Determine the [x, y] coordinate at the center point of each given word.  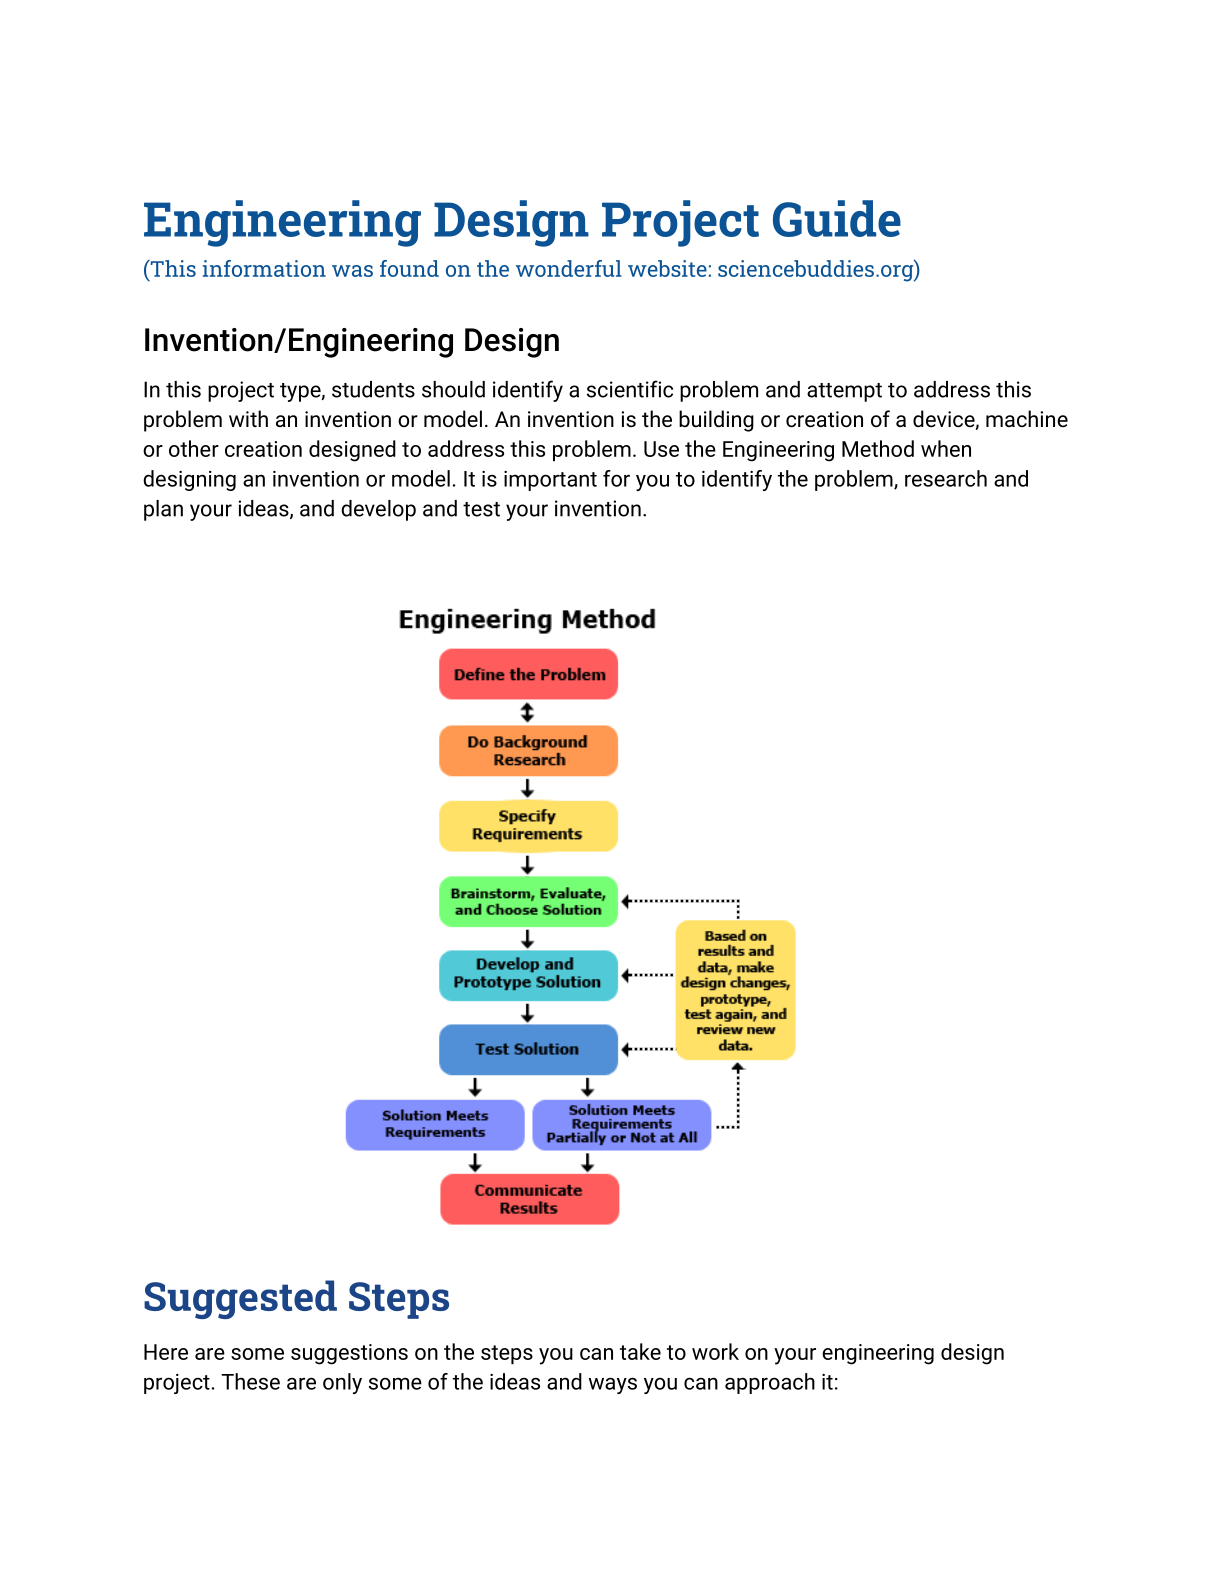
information [264, 268]
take [640, 1351]
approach [770, 1383]
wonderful [569, 268]
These [250, 1381]
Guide [837, 218]
